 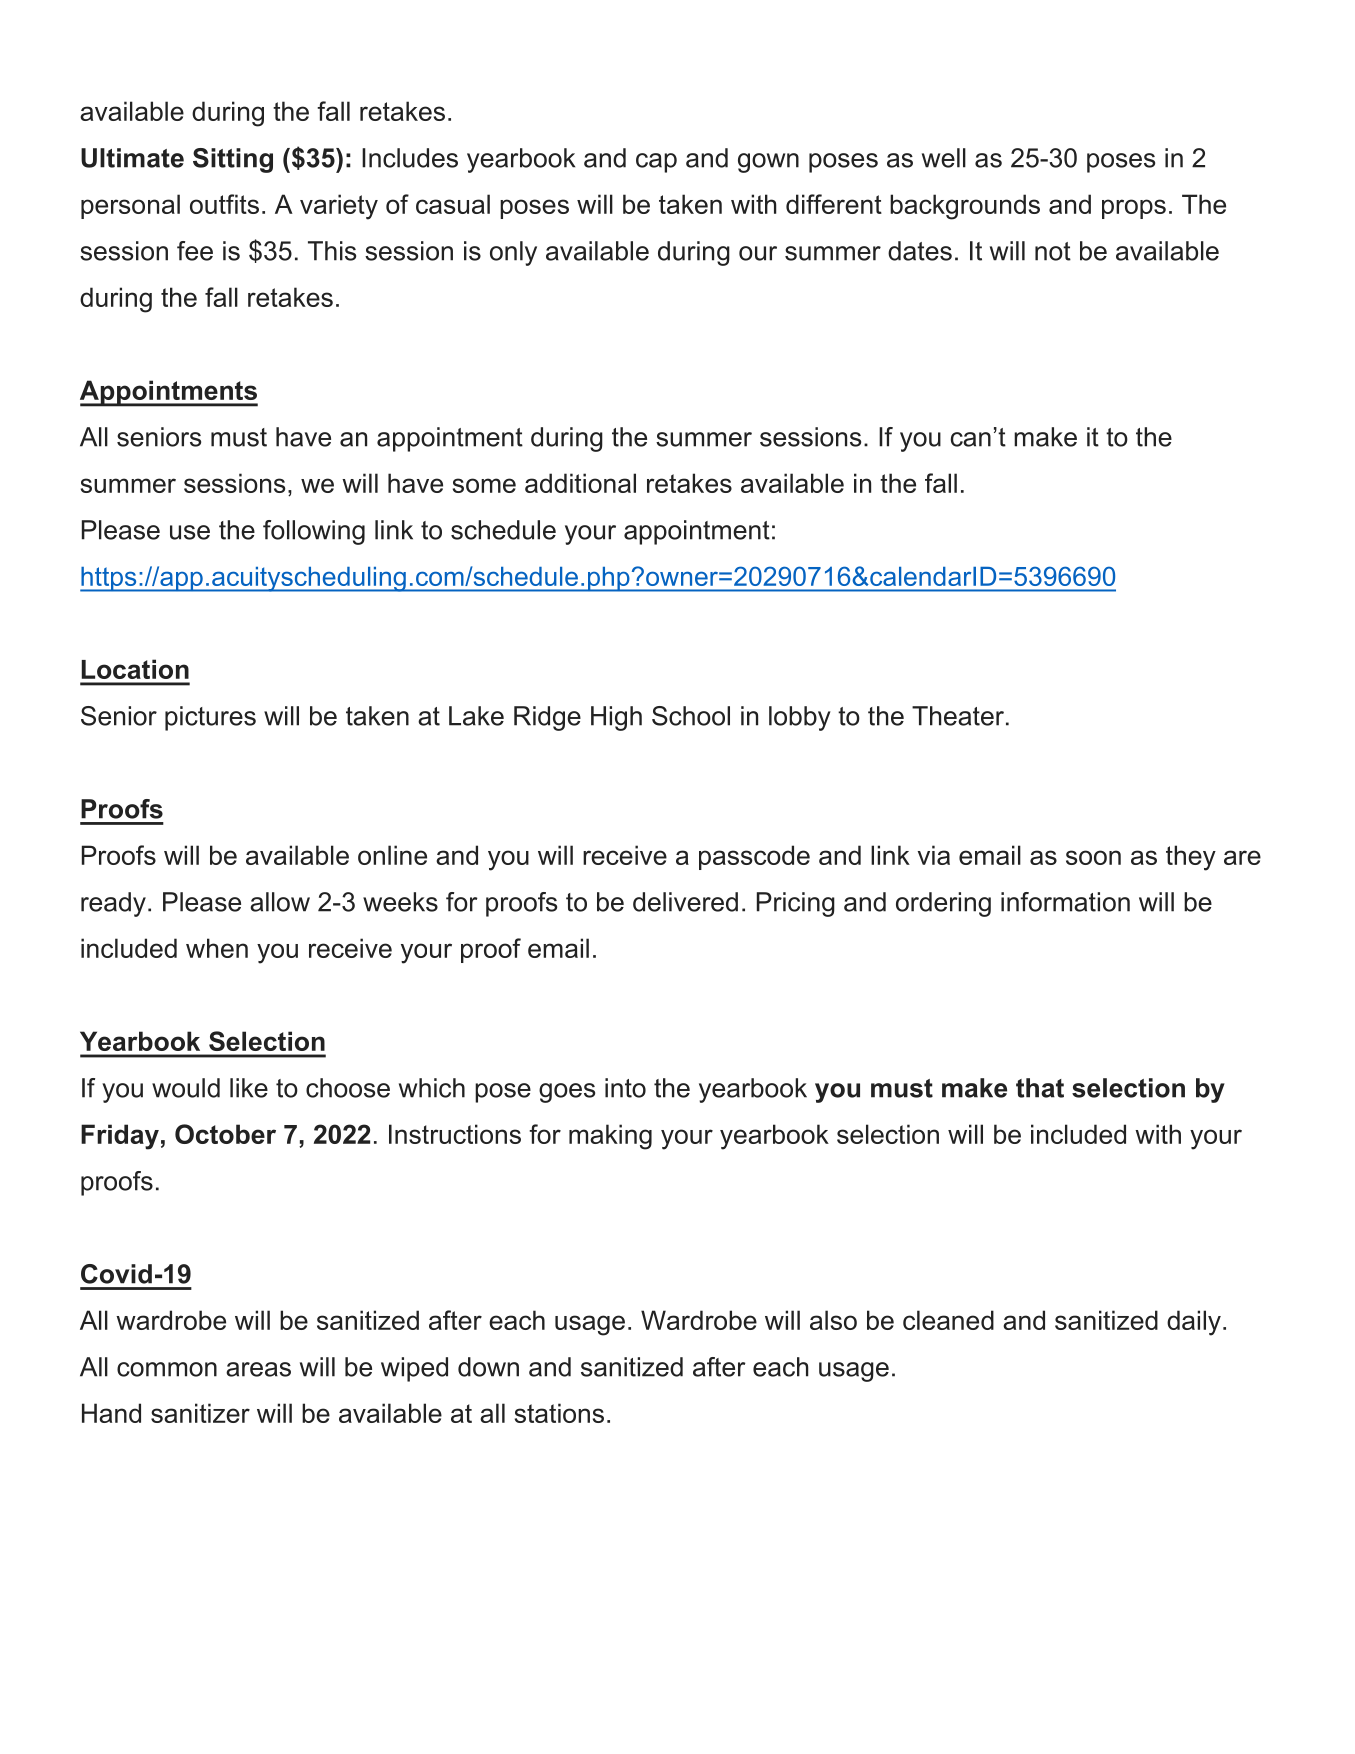 I want to click on cleaned, so click(x=948, y=1320).
